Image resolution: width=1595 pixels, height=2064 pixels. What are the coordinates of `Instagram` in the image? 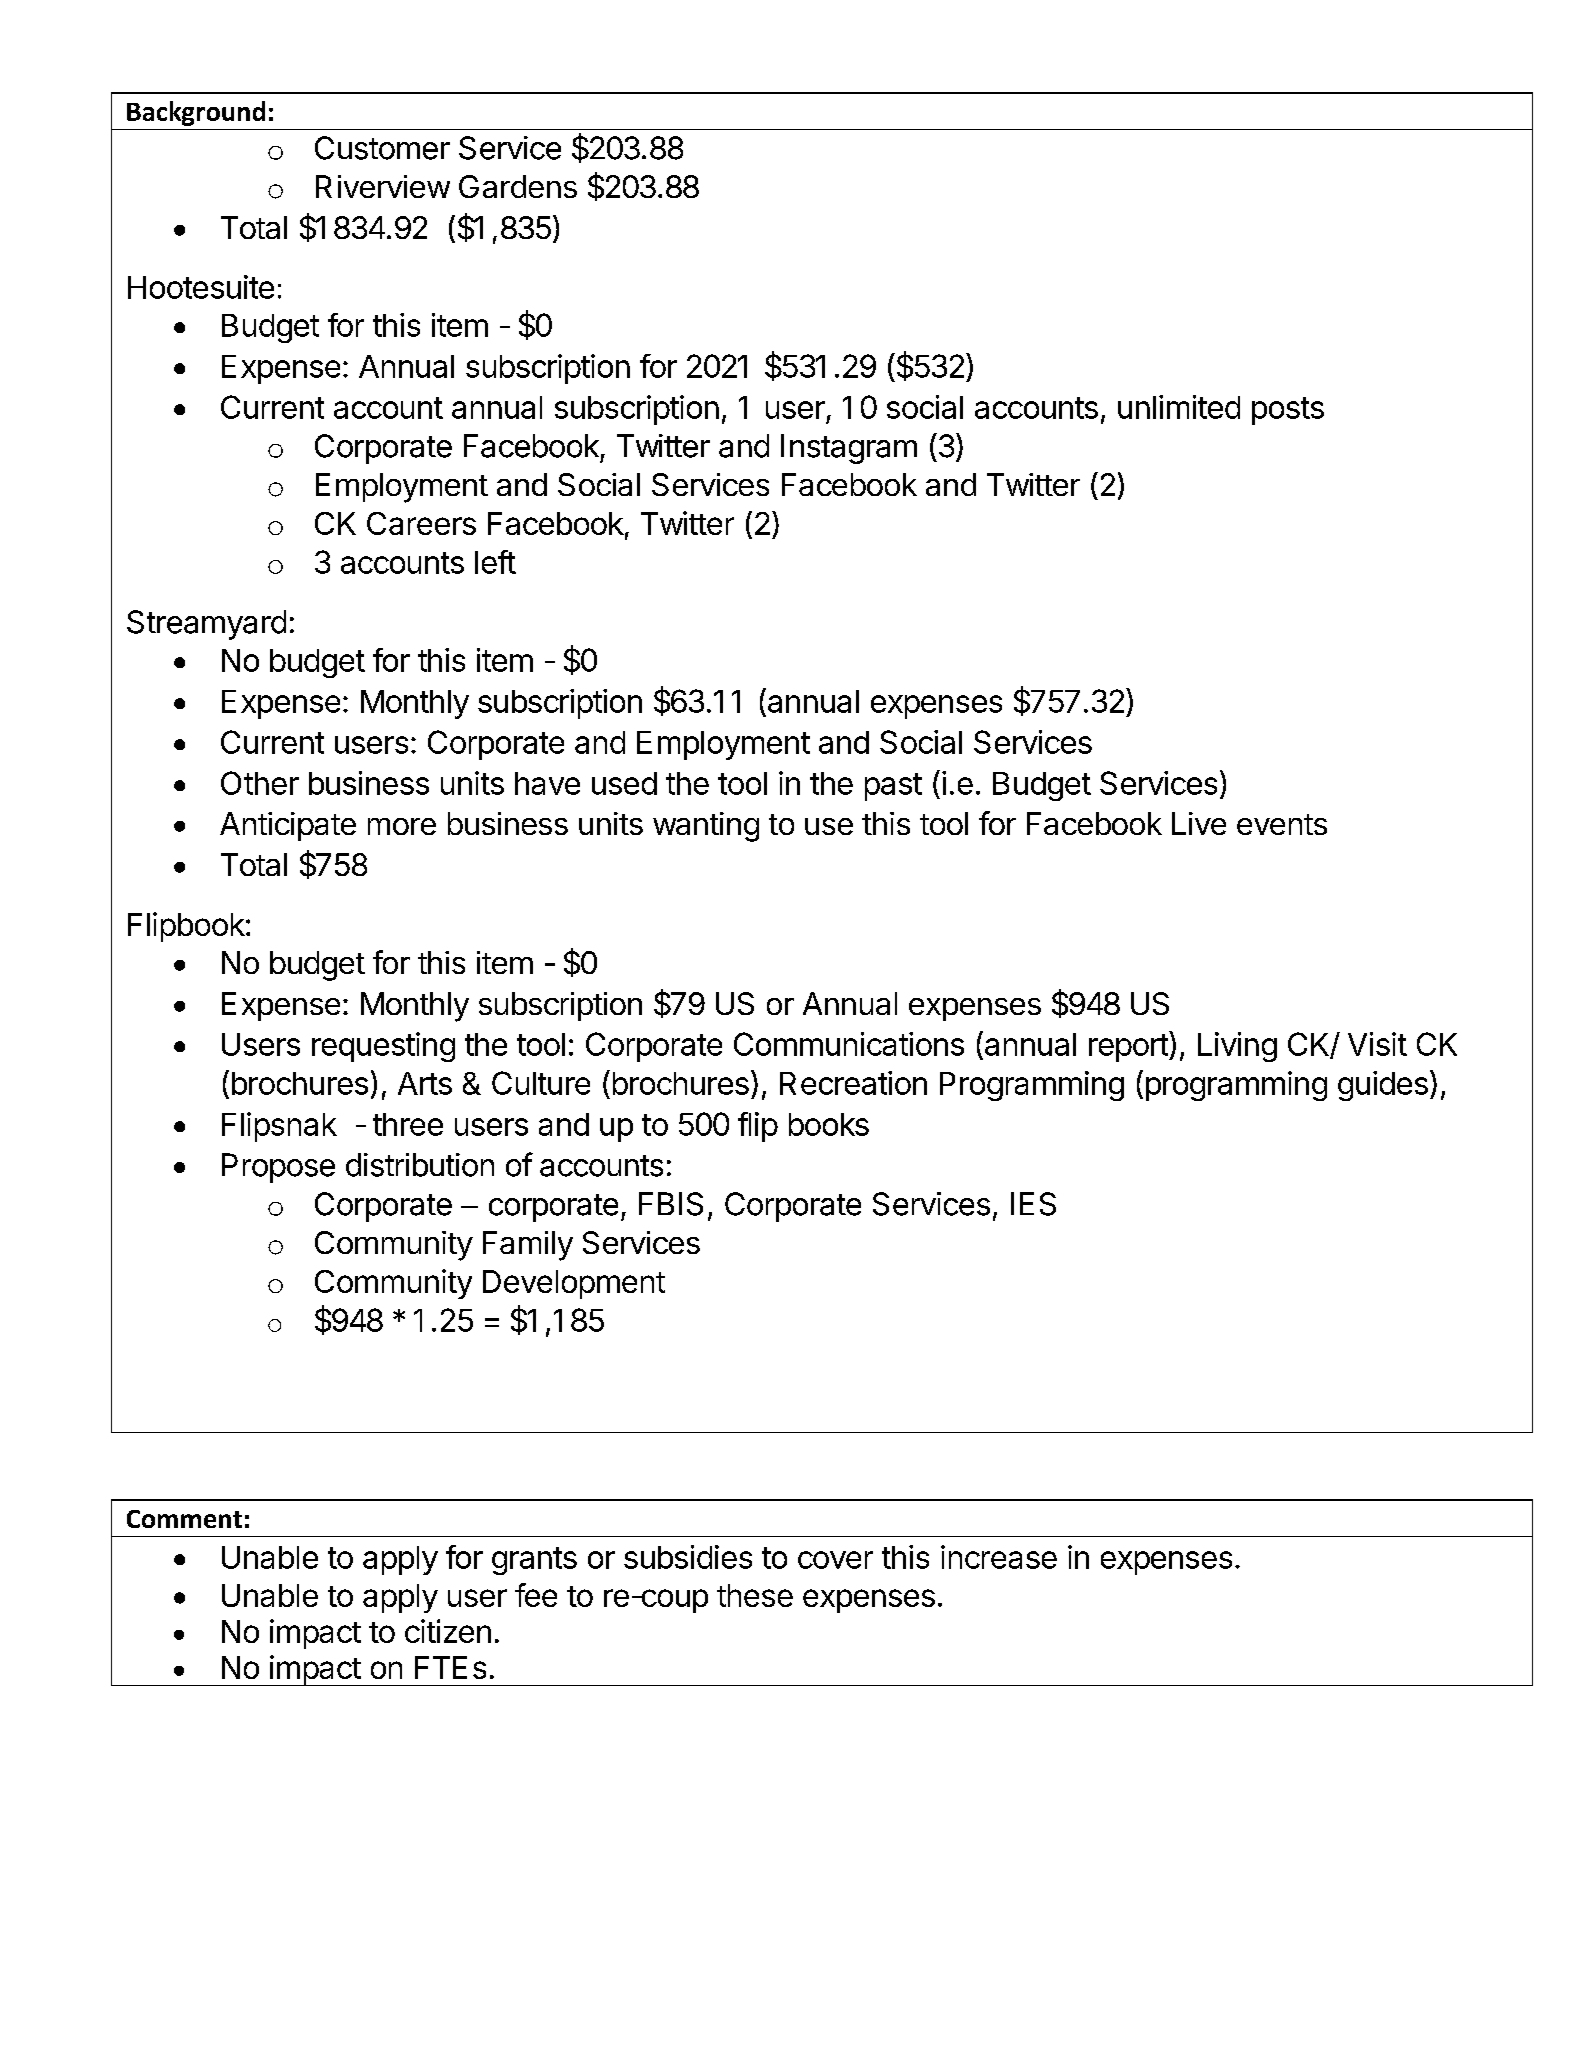 It's located at (849, 449).
